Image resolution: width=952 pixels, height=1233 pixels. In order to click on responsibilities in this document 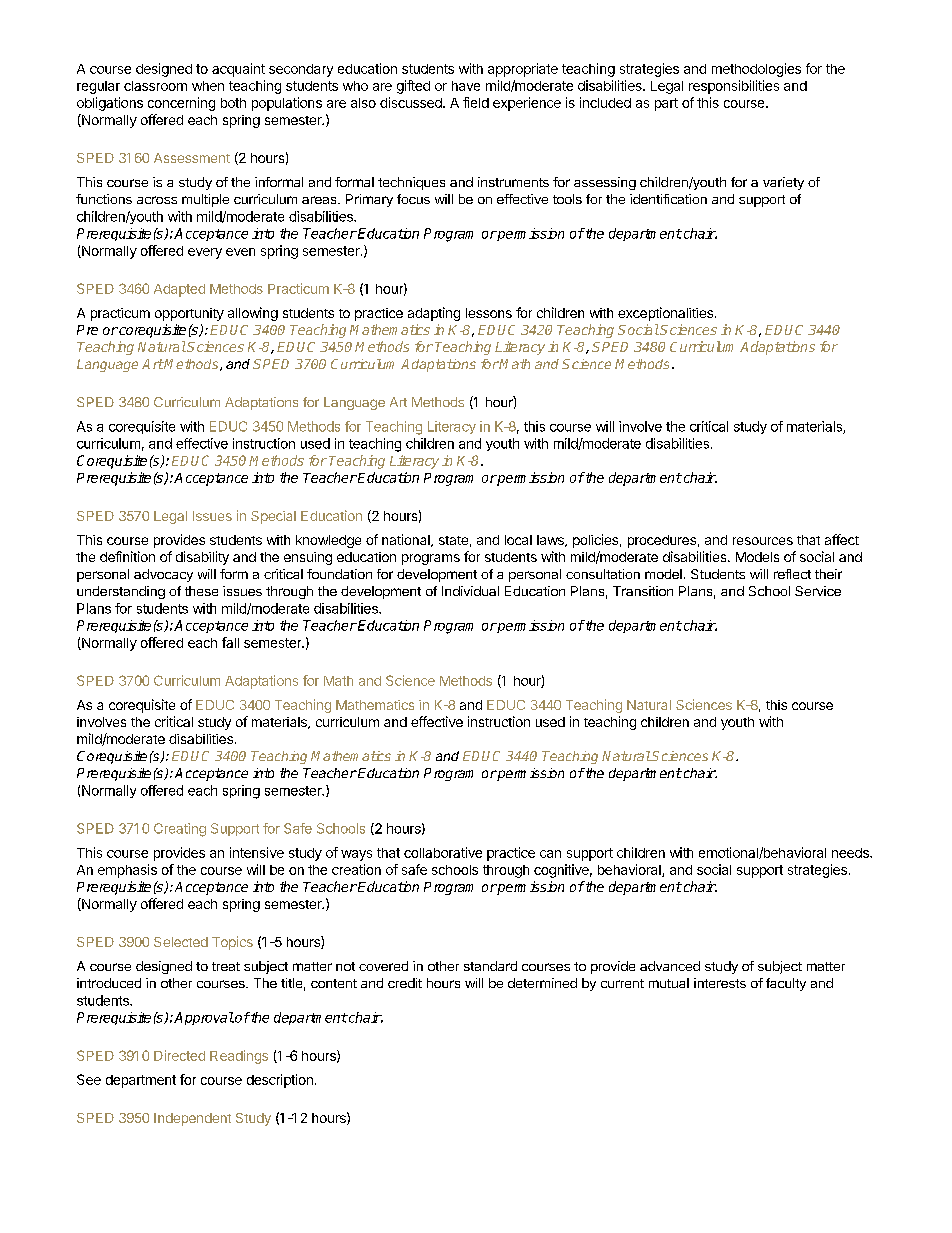, I will do `click(734, 87)`.
